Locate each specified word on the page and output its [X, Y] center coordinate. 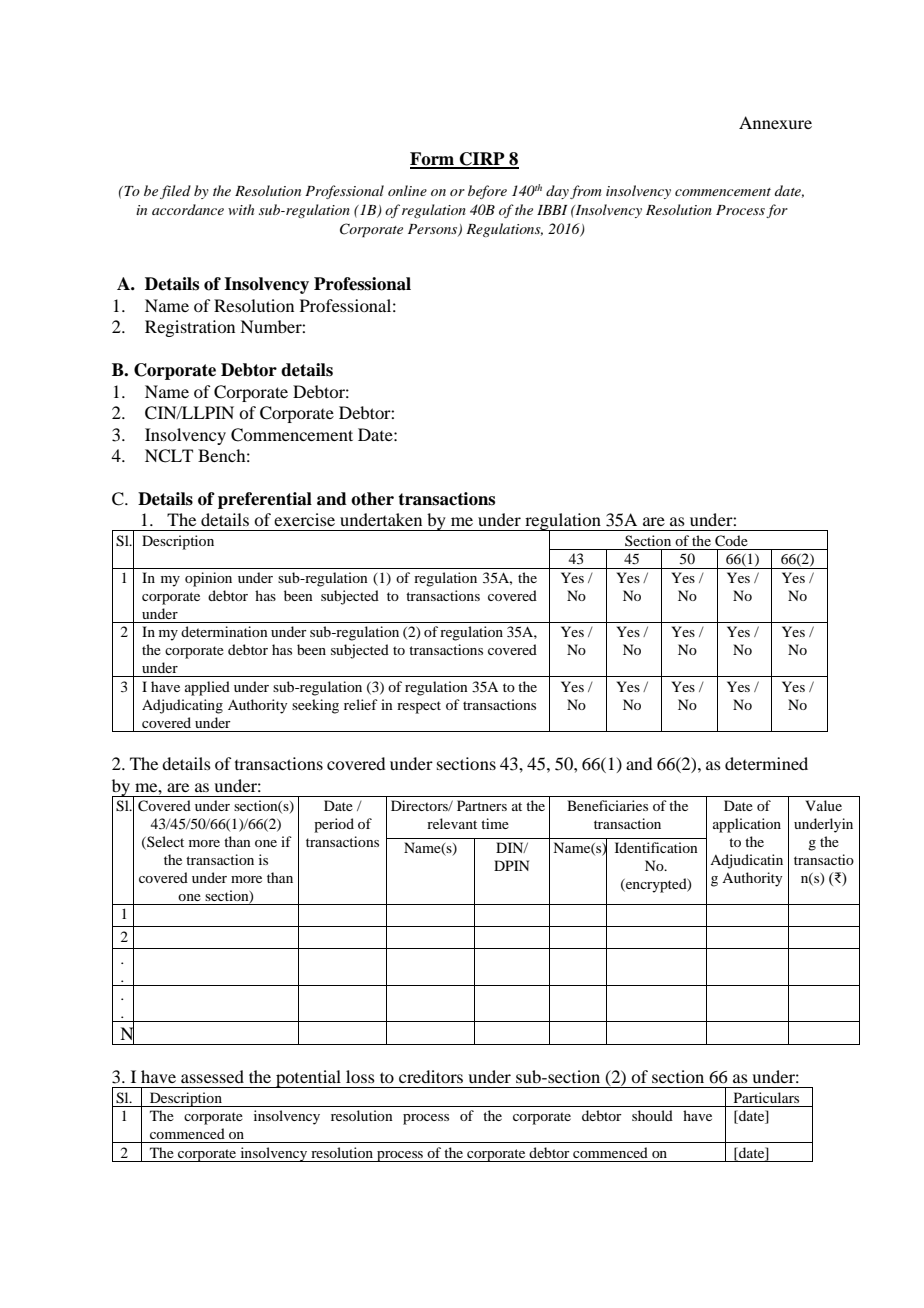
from [586, 192]
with [241, 209]
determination [224, 631]
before [487, 192]
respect [419, 707]
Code [731, 541]
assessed [212, 1076]
